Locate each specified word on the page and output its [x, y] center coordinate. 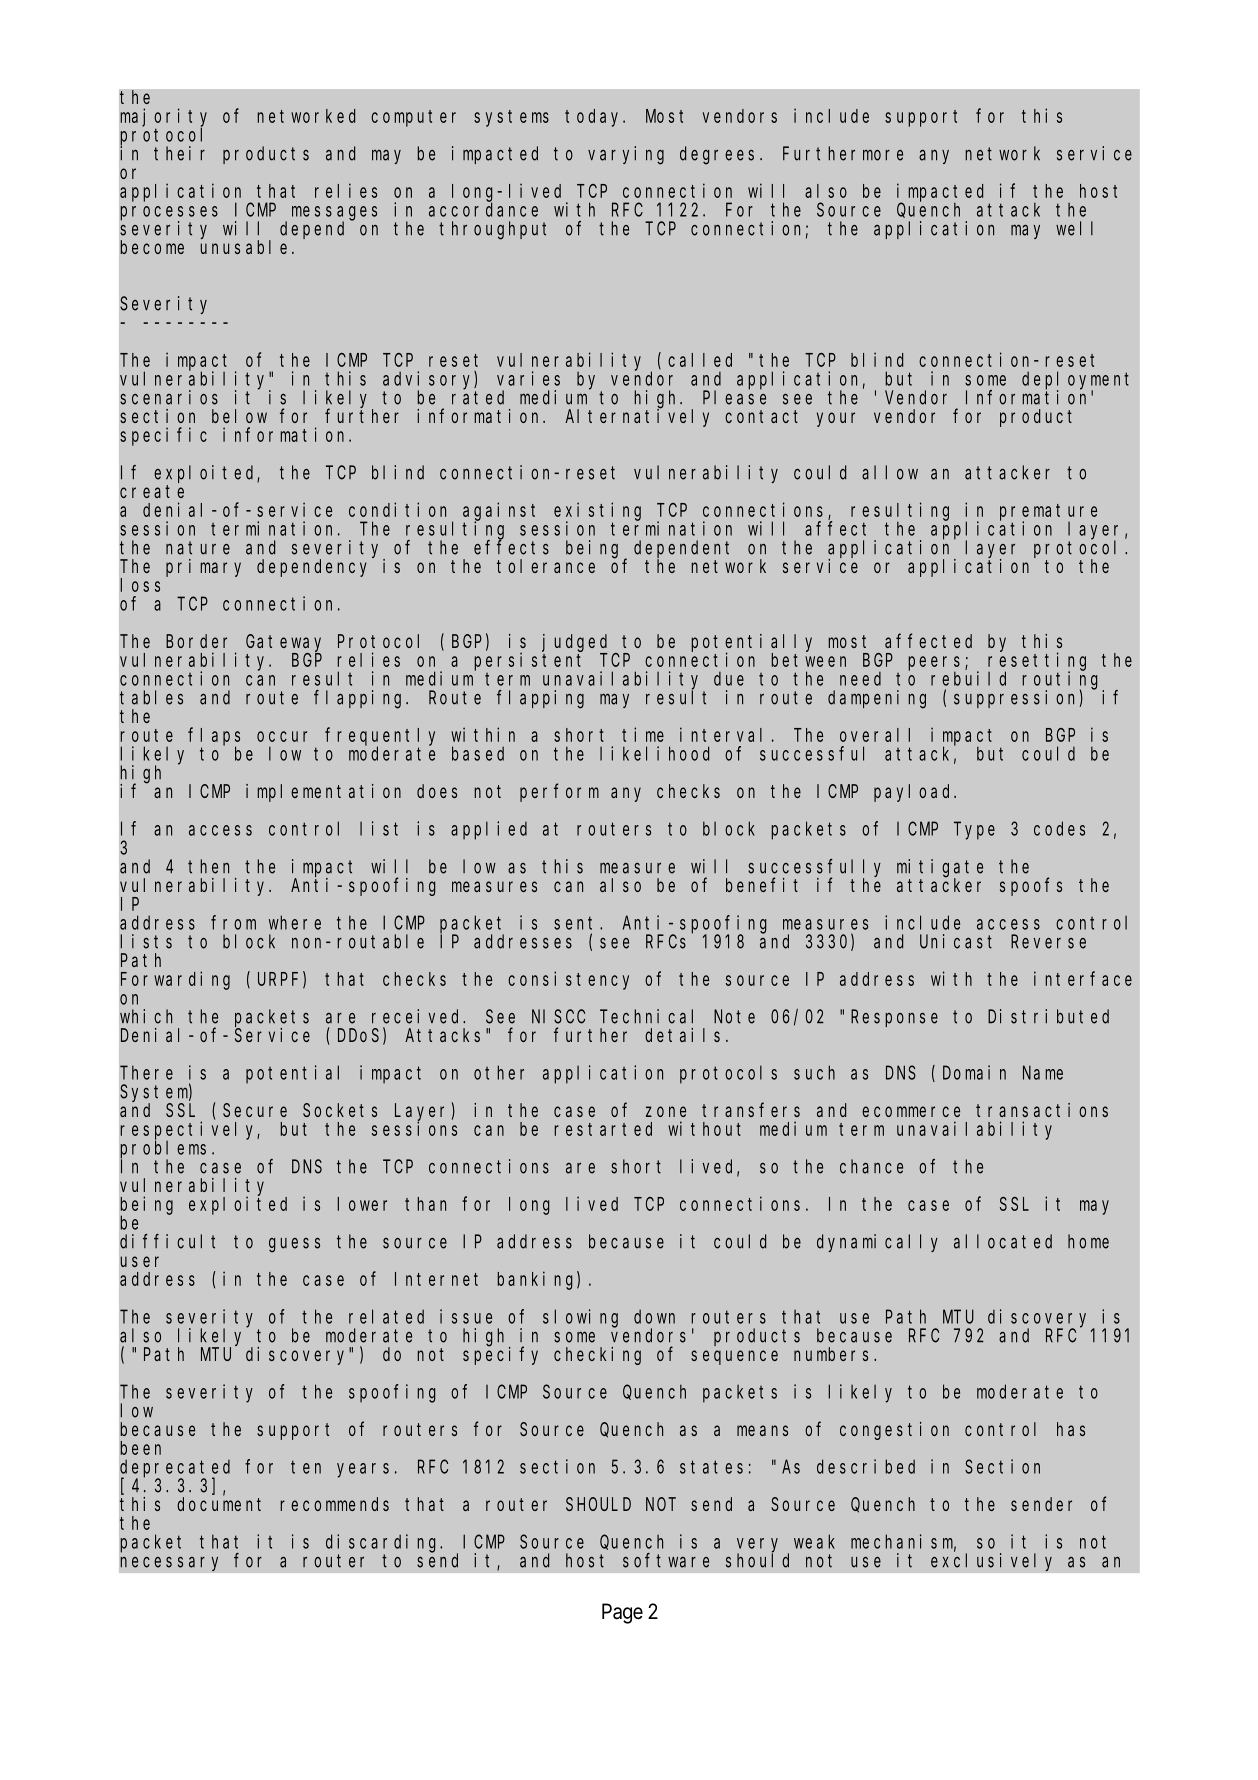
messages [334, 214]
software [666, 1560]
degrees [717, 155]
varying [626, 155]
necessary [169, 1564]
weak [814, 1541]
